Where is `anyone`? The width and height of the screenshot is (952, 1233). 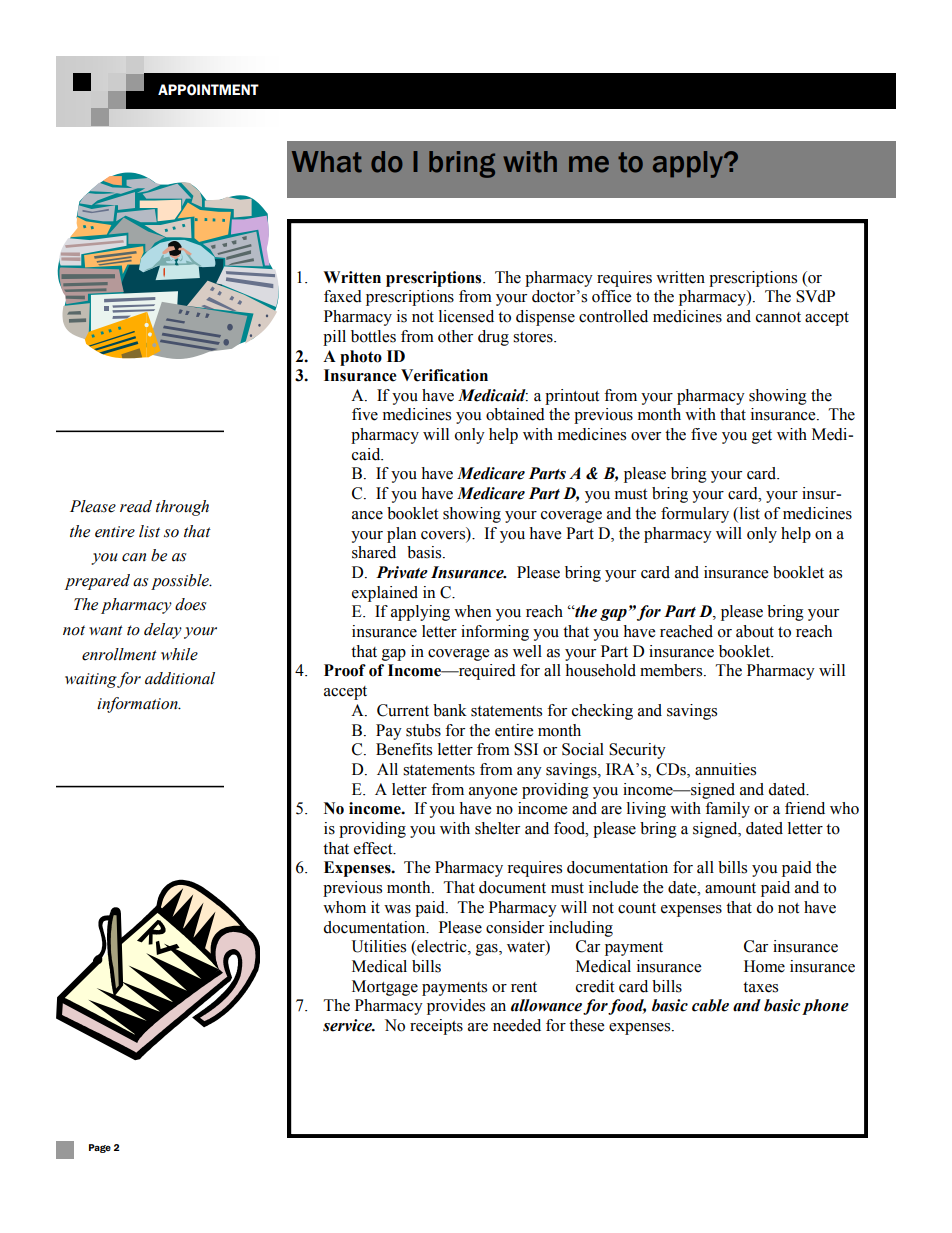
anyone is located at coordinates (493, 793).
